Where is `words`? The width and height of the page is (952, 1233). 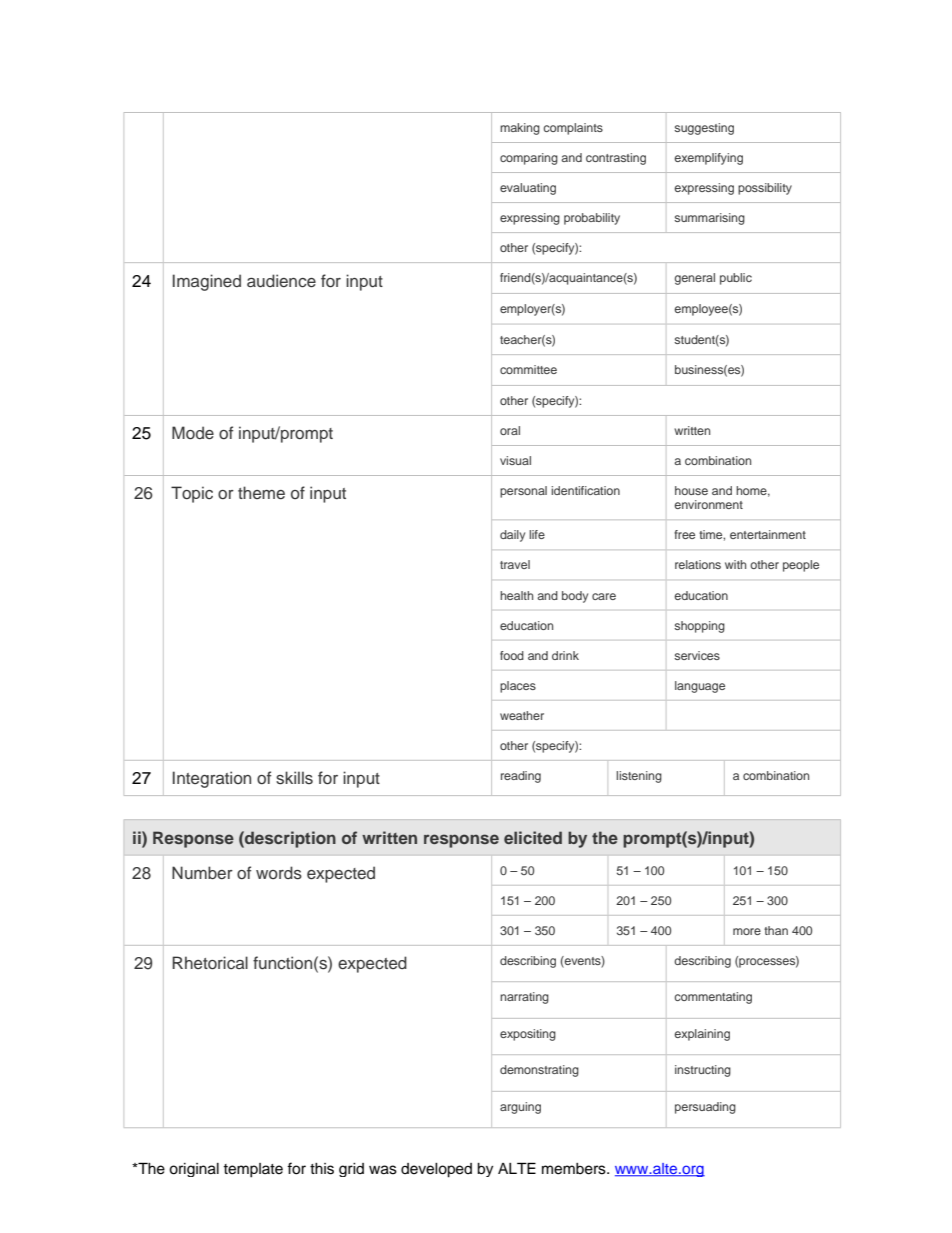 words is located at coordinates (279, 873).
